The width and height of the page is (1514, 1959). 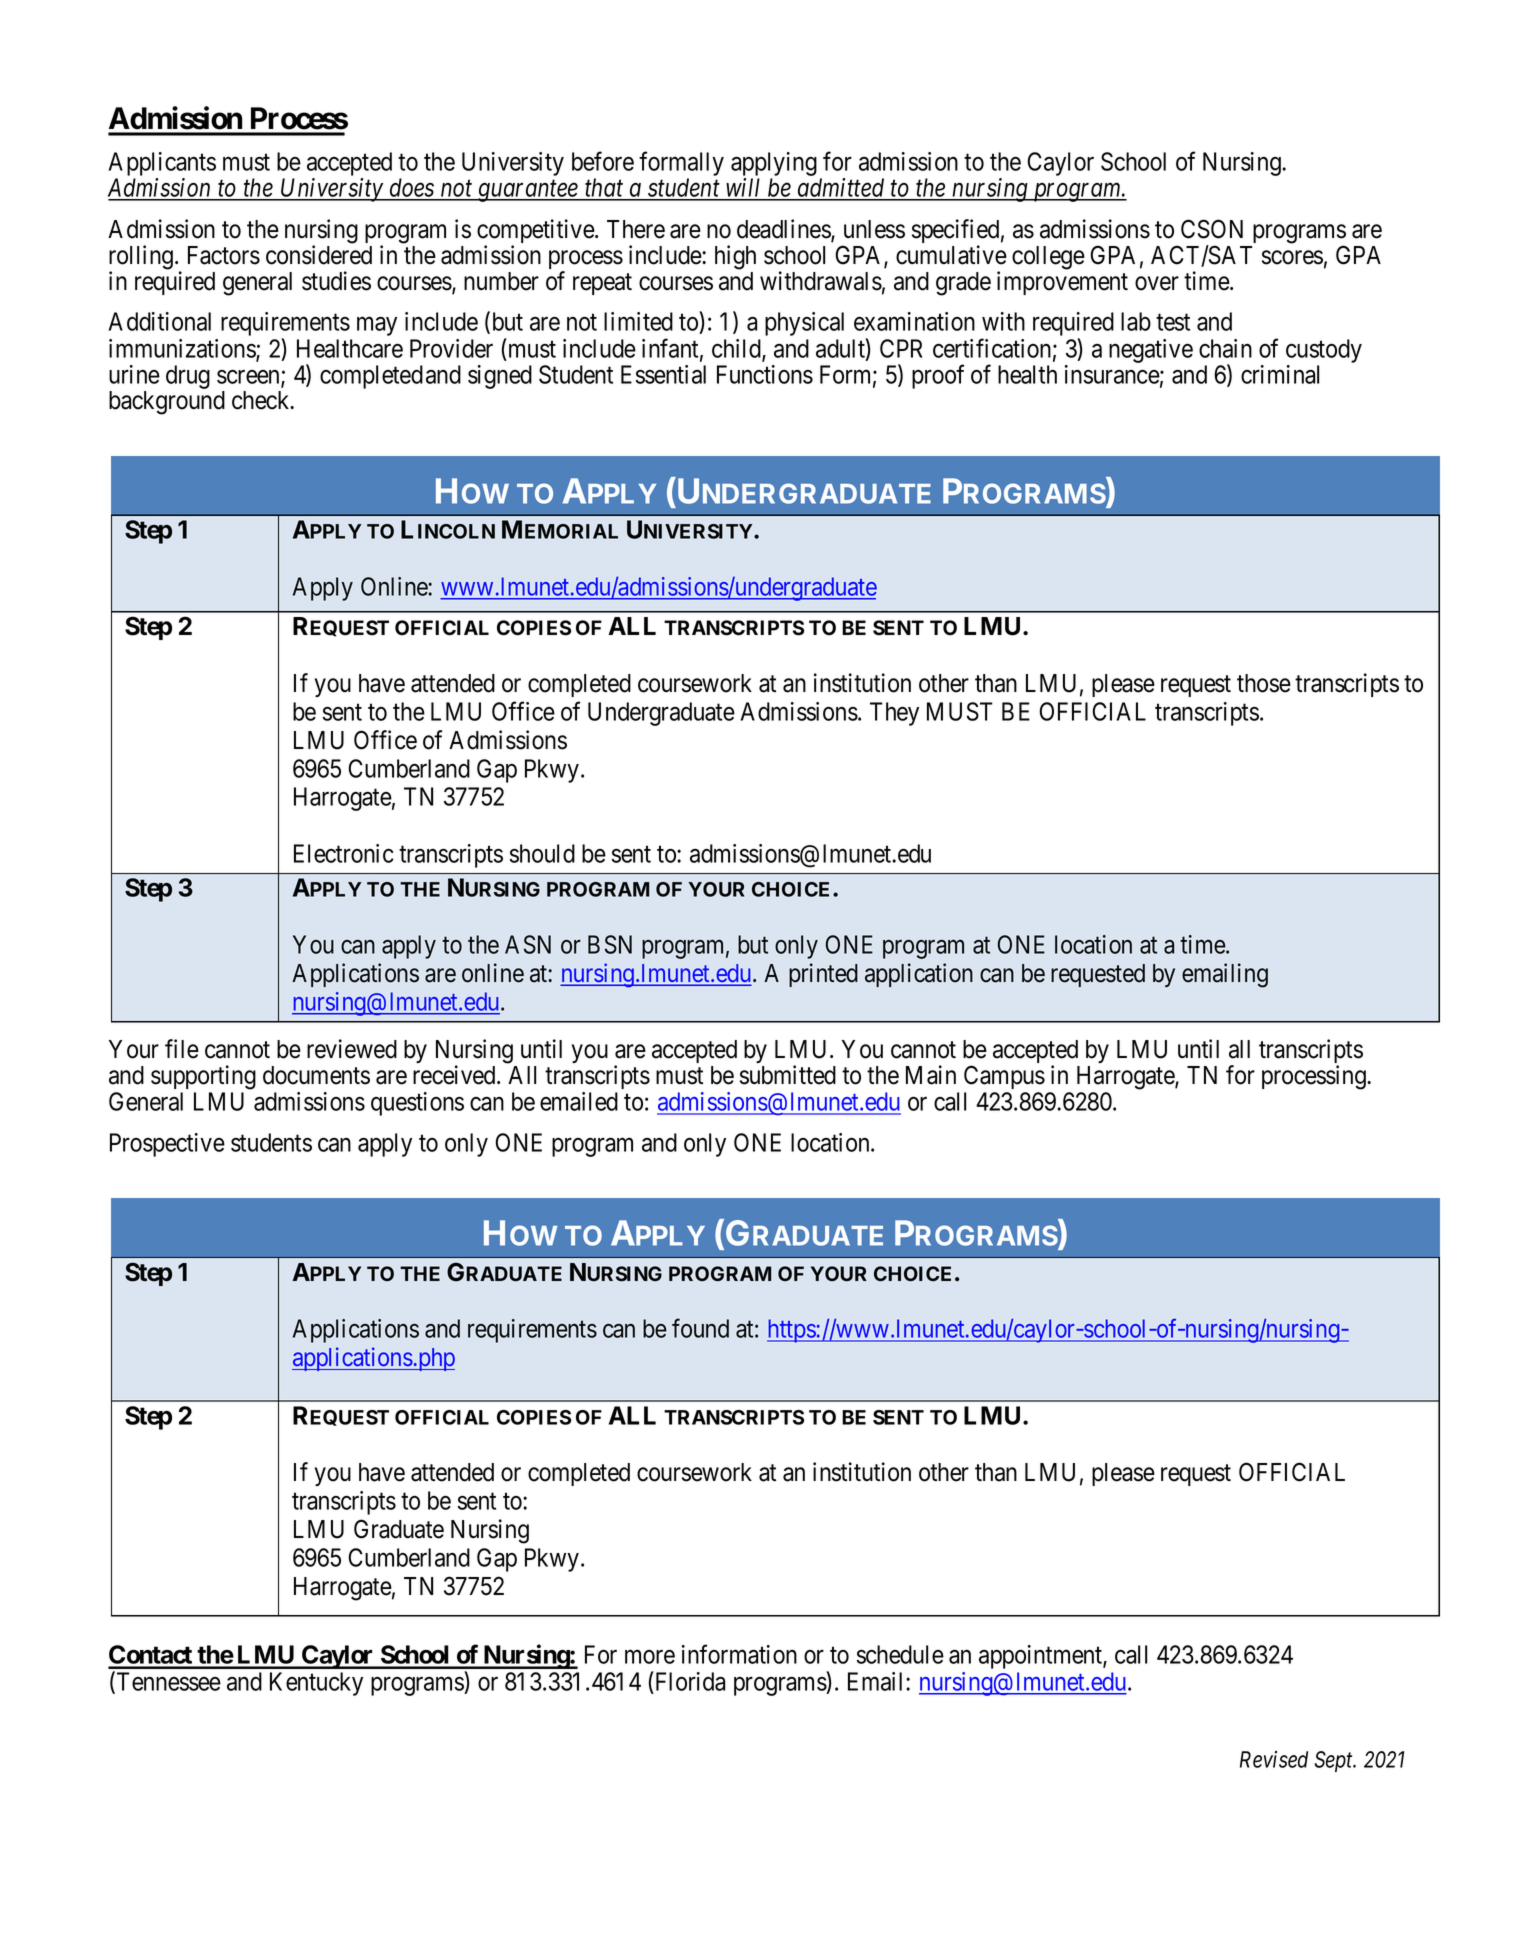 What do you see at coordinates (894, 714) in the page?
I see `They` at bounding box center [894, 714].
